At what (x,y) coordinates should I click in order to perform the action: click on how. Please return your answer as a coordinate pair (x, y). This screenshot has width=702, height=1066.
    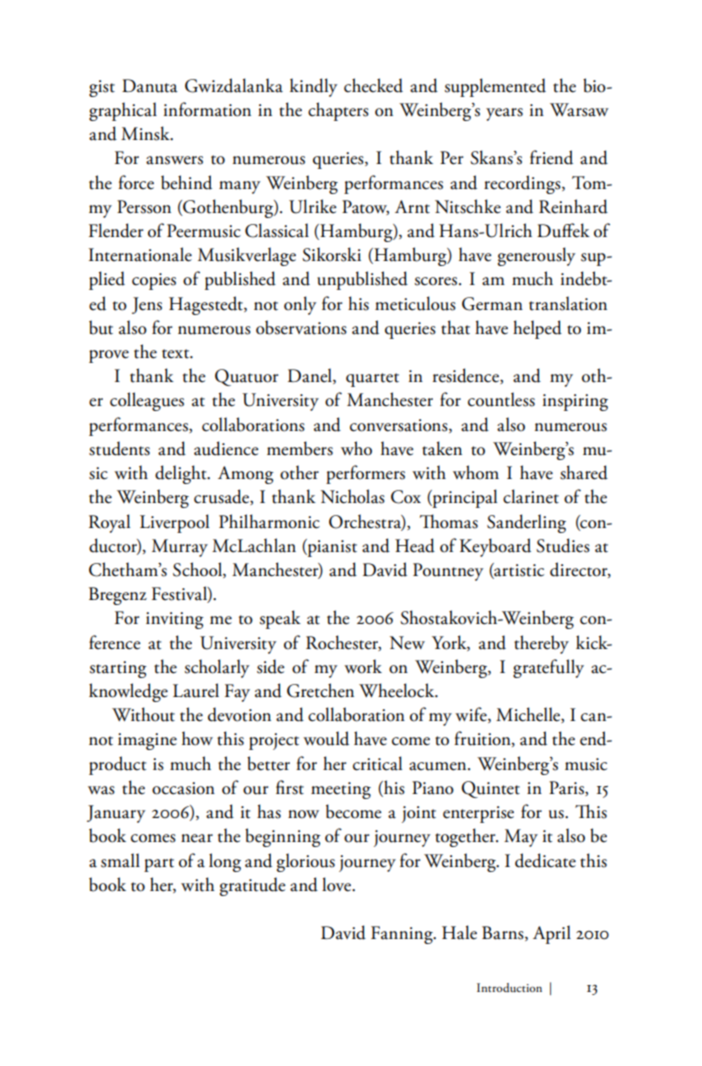
    Looking at the image, I should click on (197, 738).
